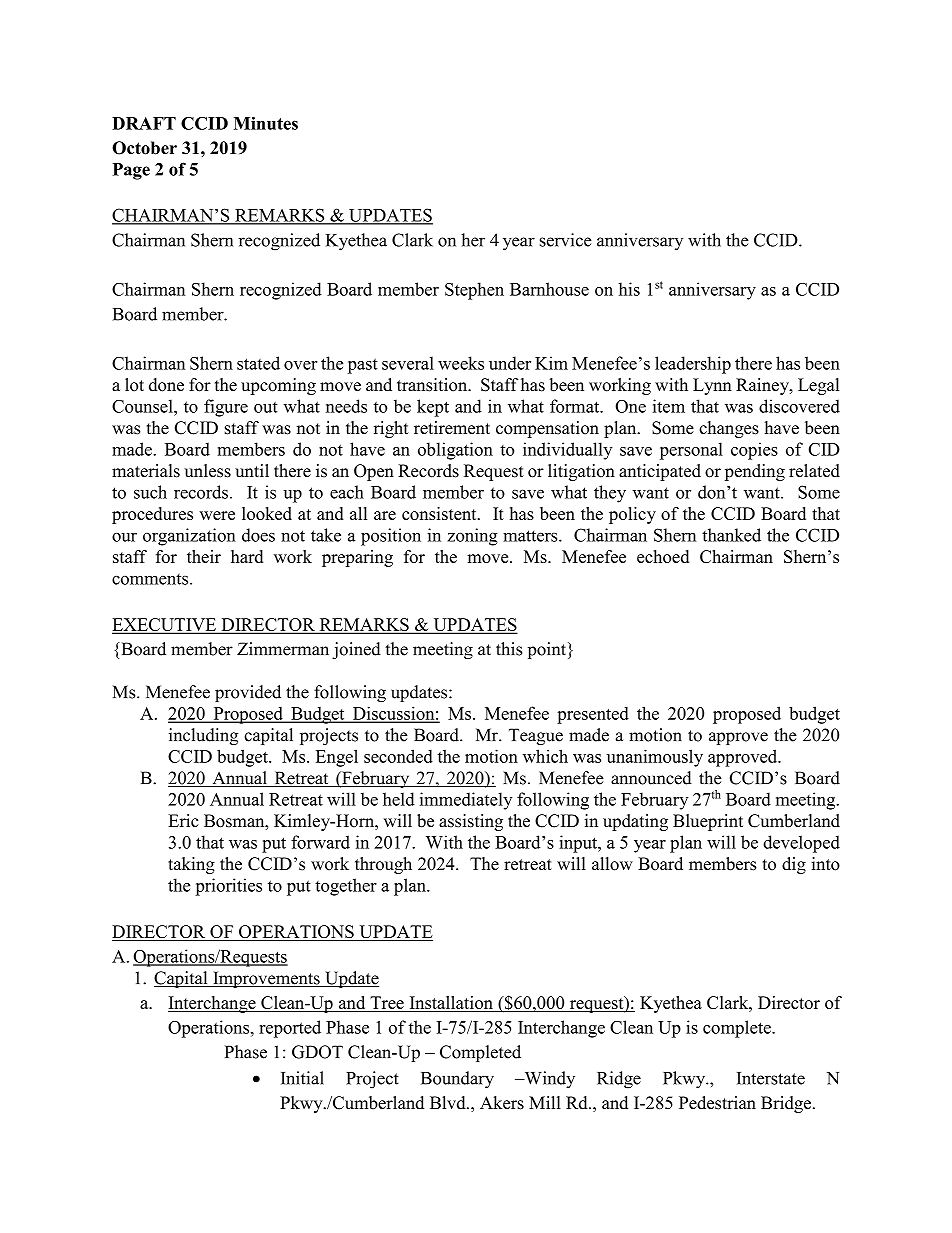 This document has width=952, height=1233. Describe the element at coordinates (566, 240) in the document. I see `service` at that location.
